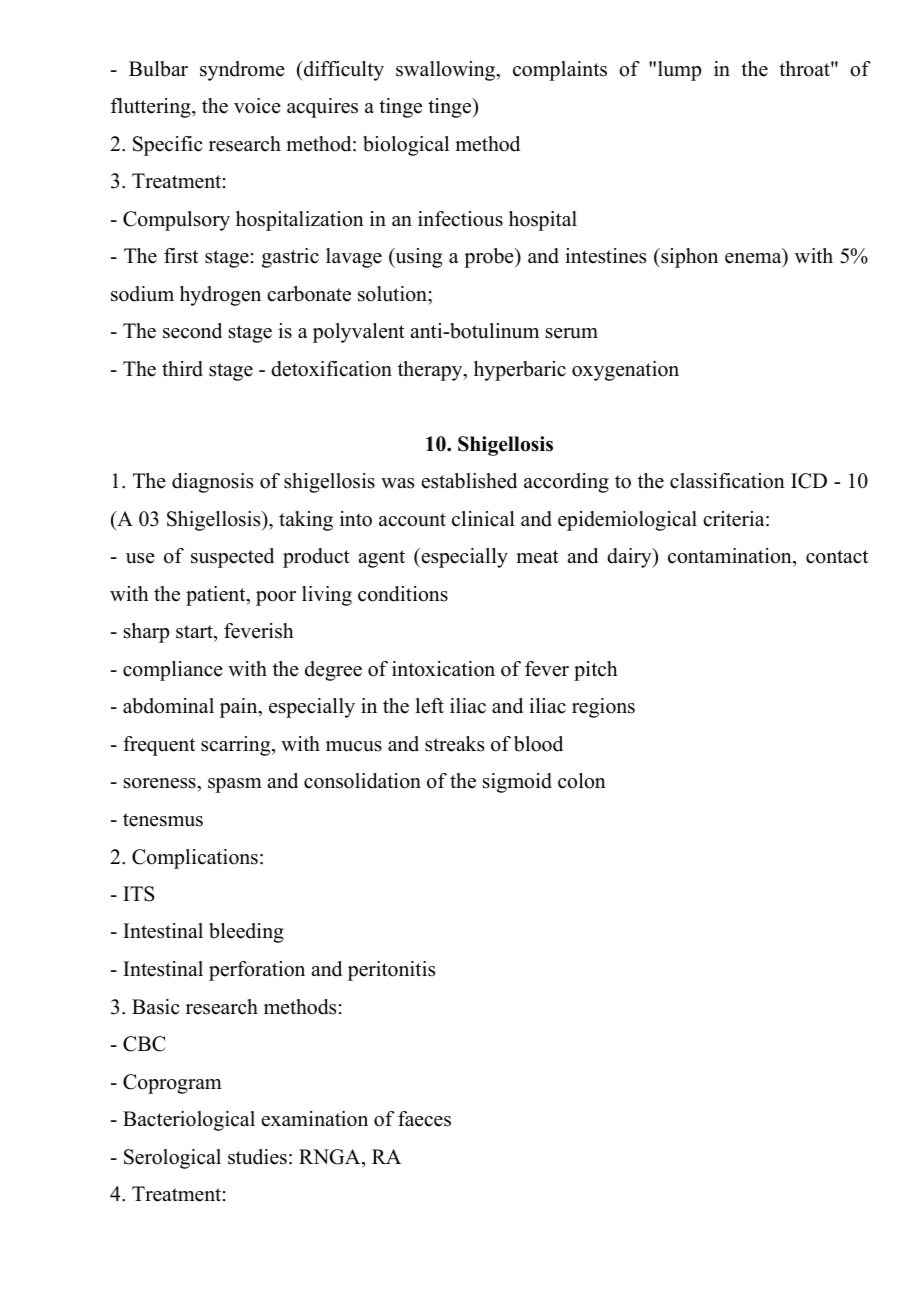 The width and height of the screenshot is (924, 1308). I want to click on sigmoid, so click(517, 783).
